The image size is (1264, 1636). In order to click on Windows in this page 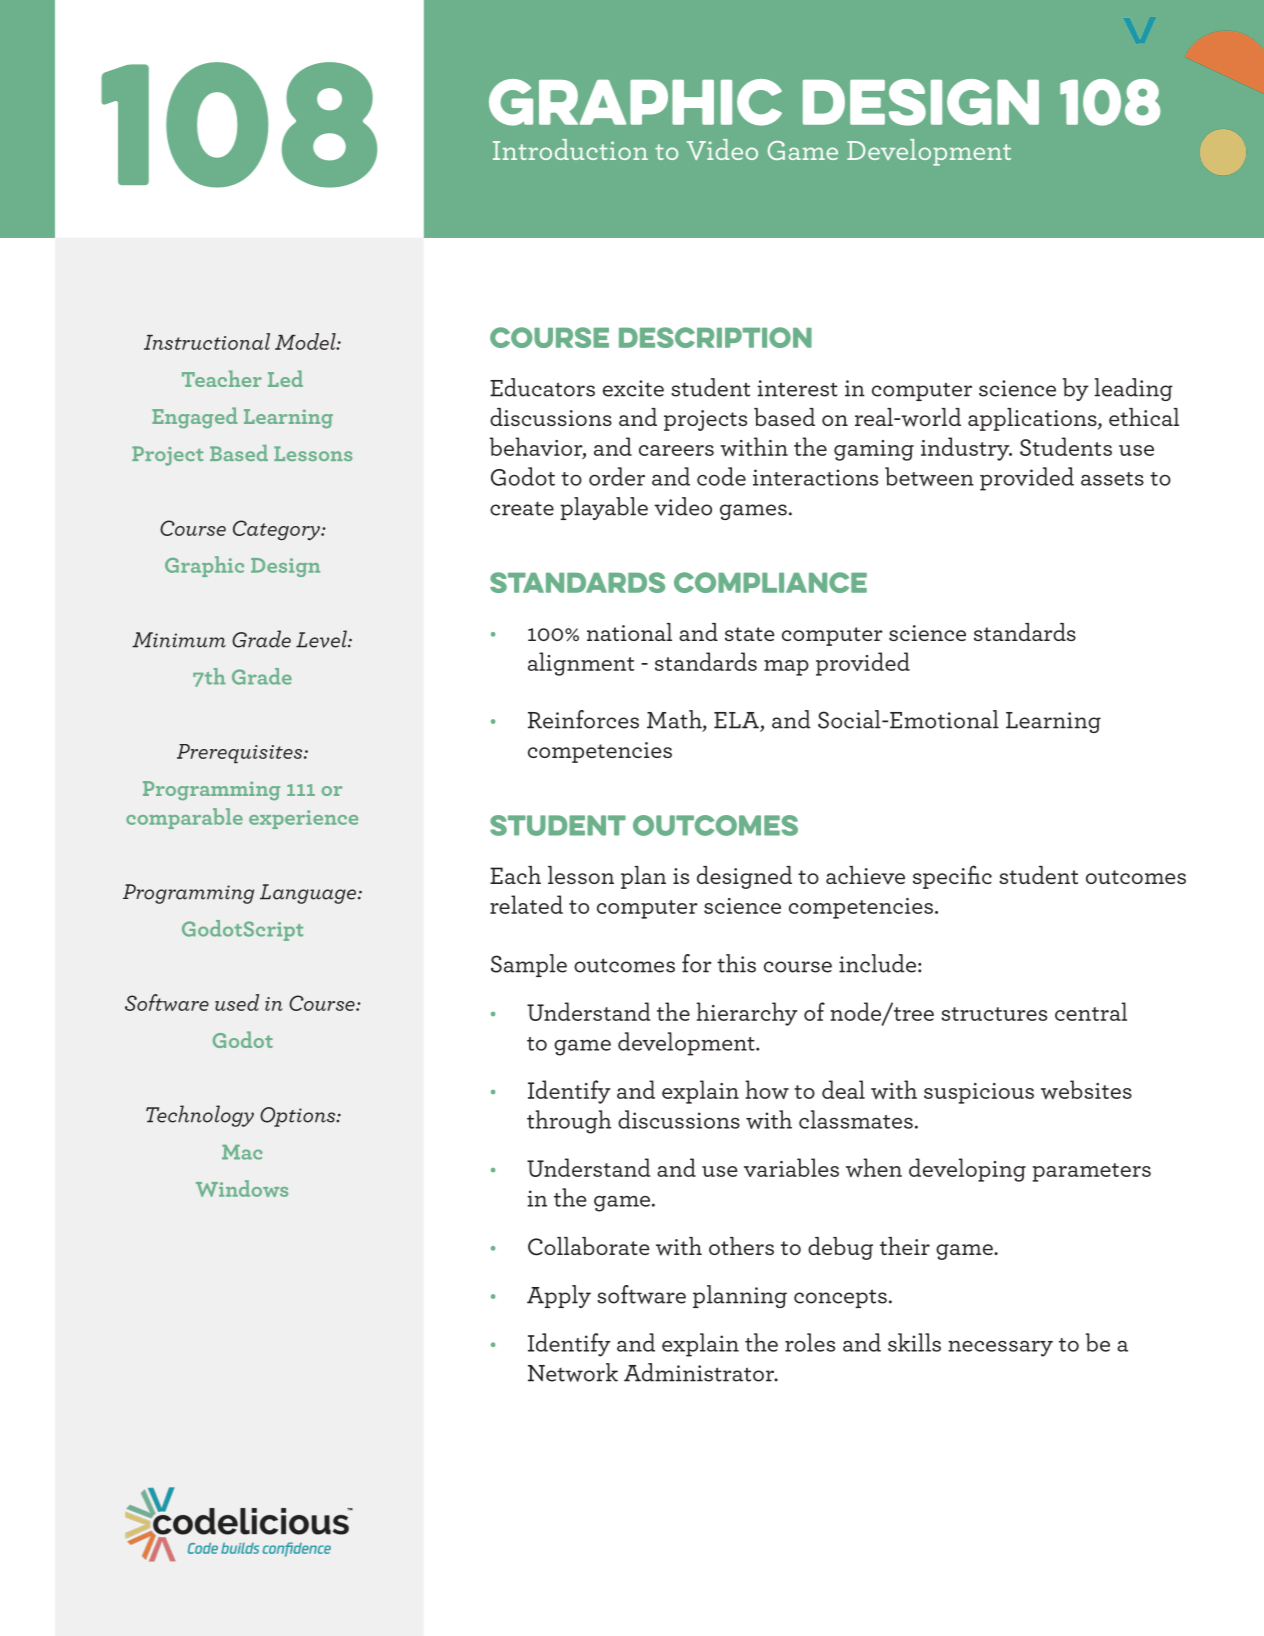, I will do `click(242, 1188)`.
